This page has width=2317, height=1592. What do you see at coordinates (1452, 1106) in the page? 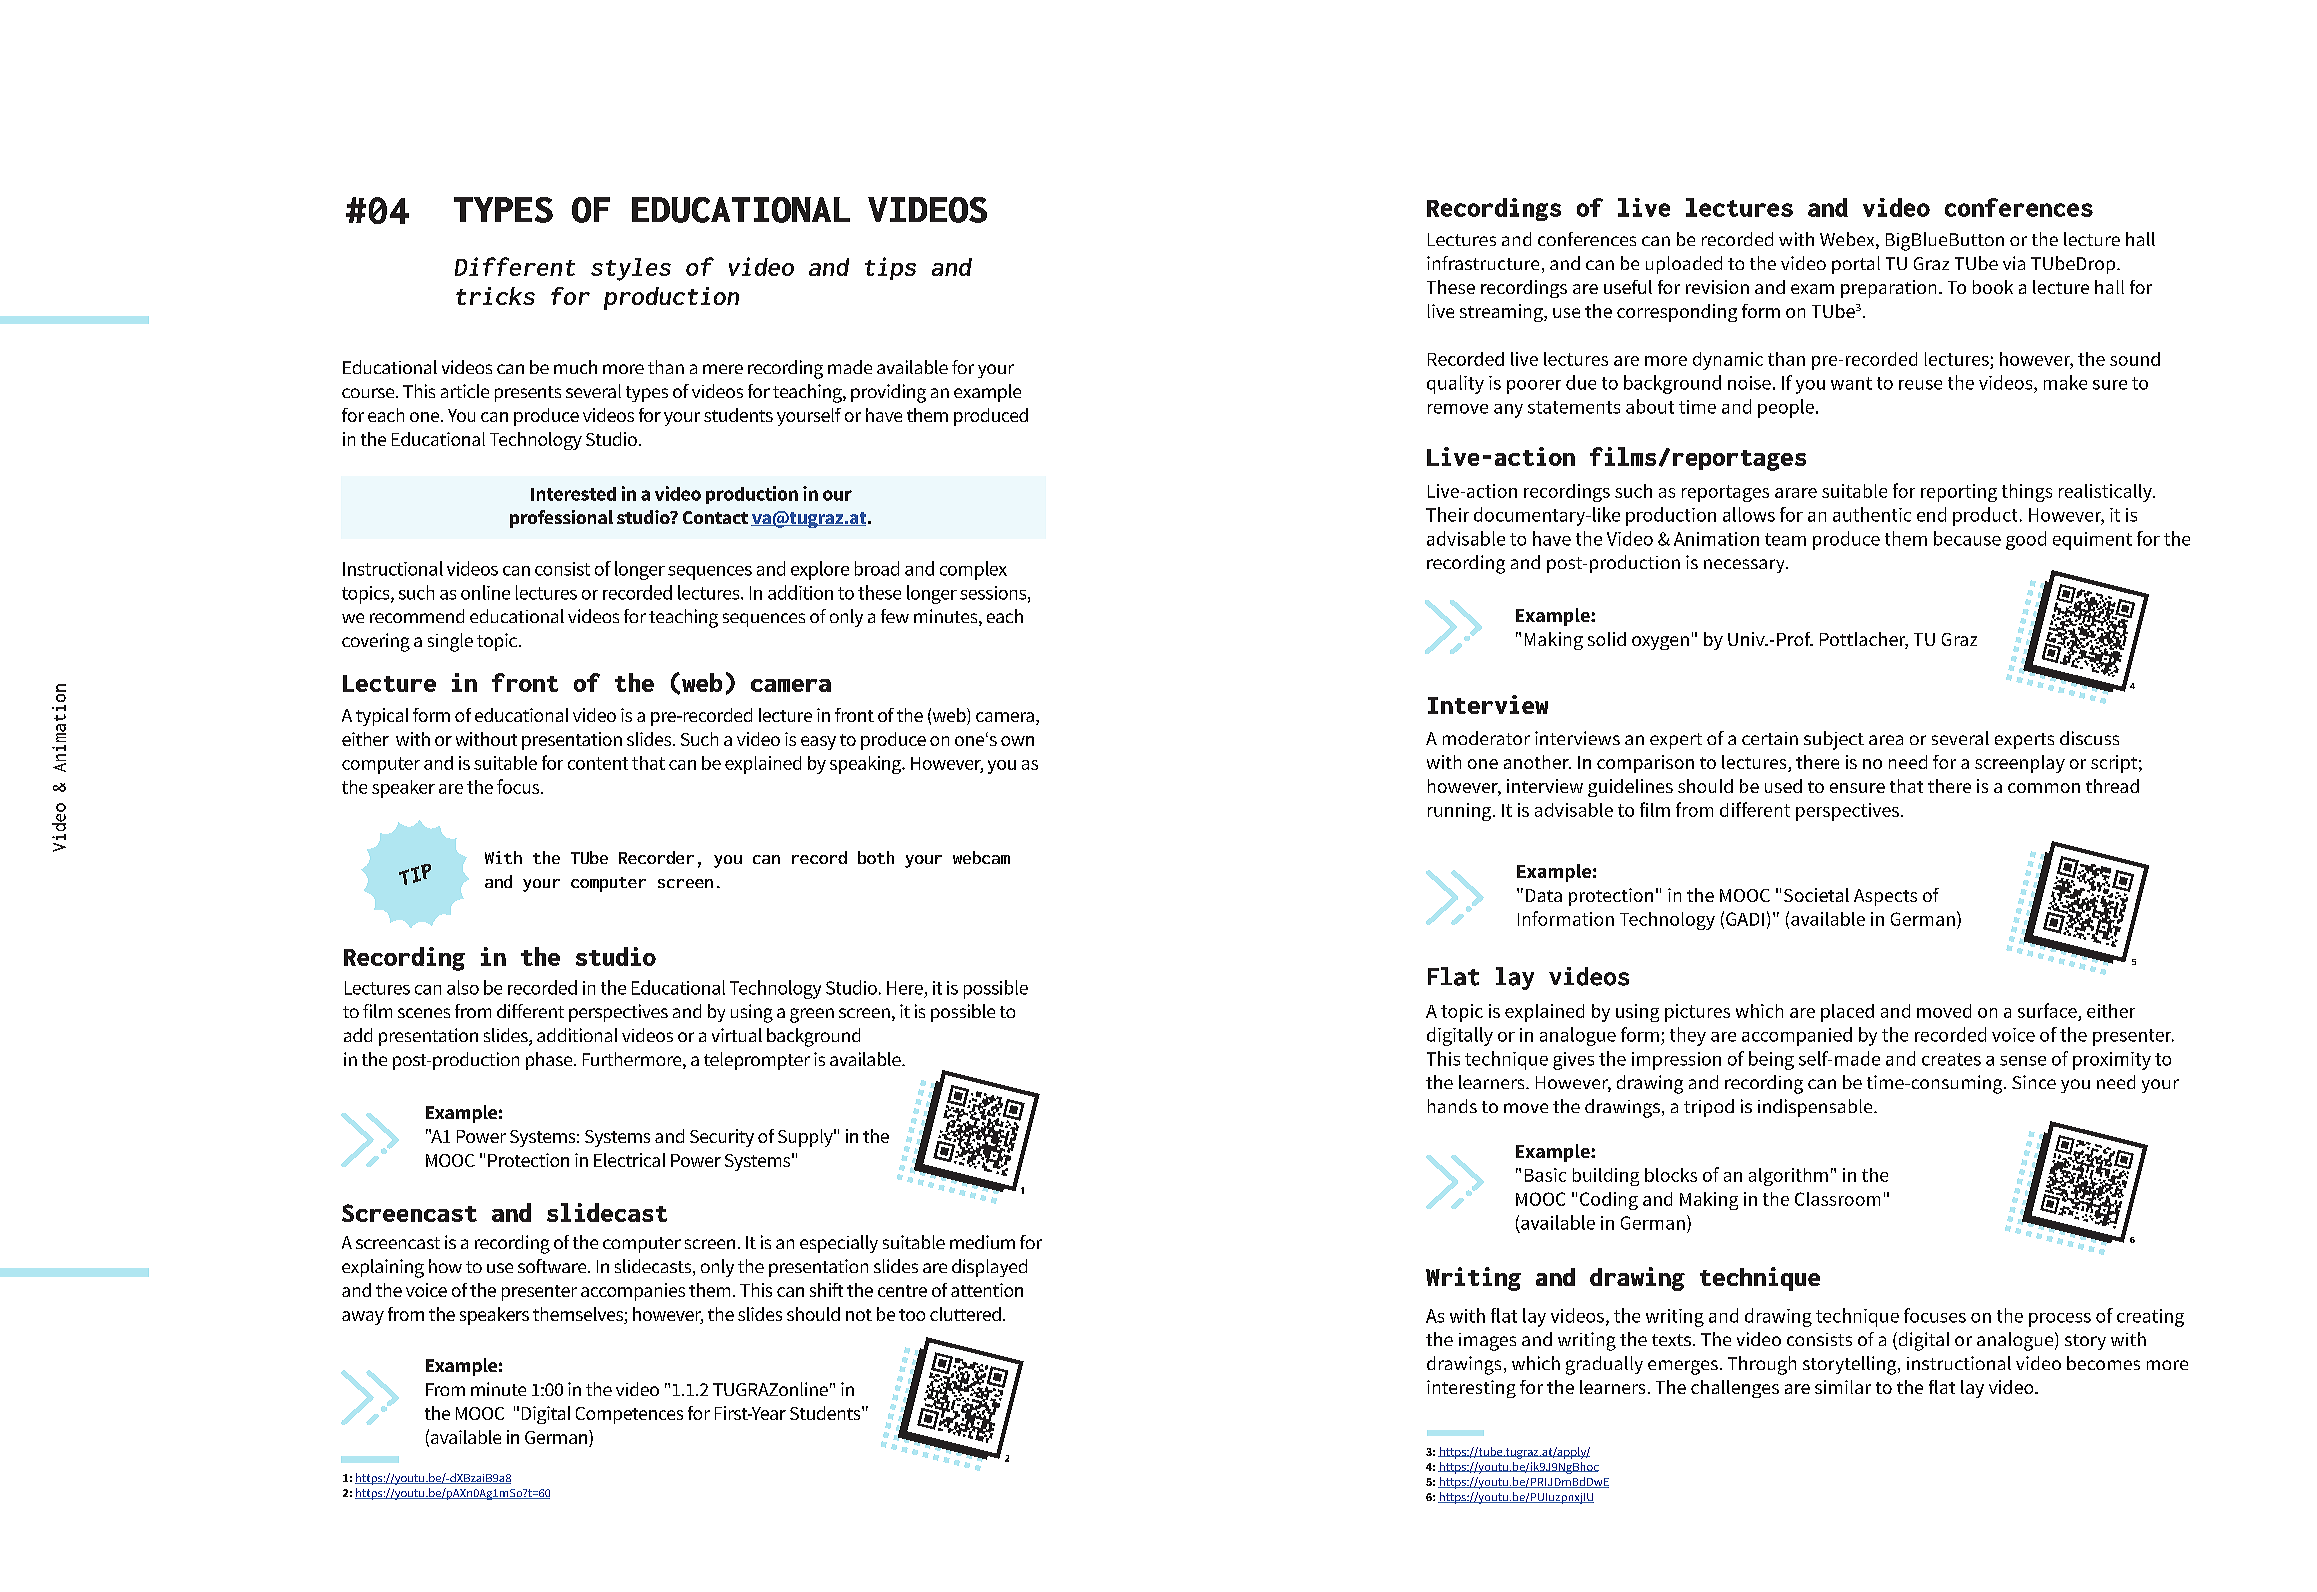
I see `hands` at bounding box center [1452, 1106].
